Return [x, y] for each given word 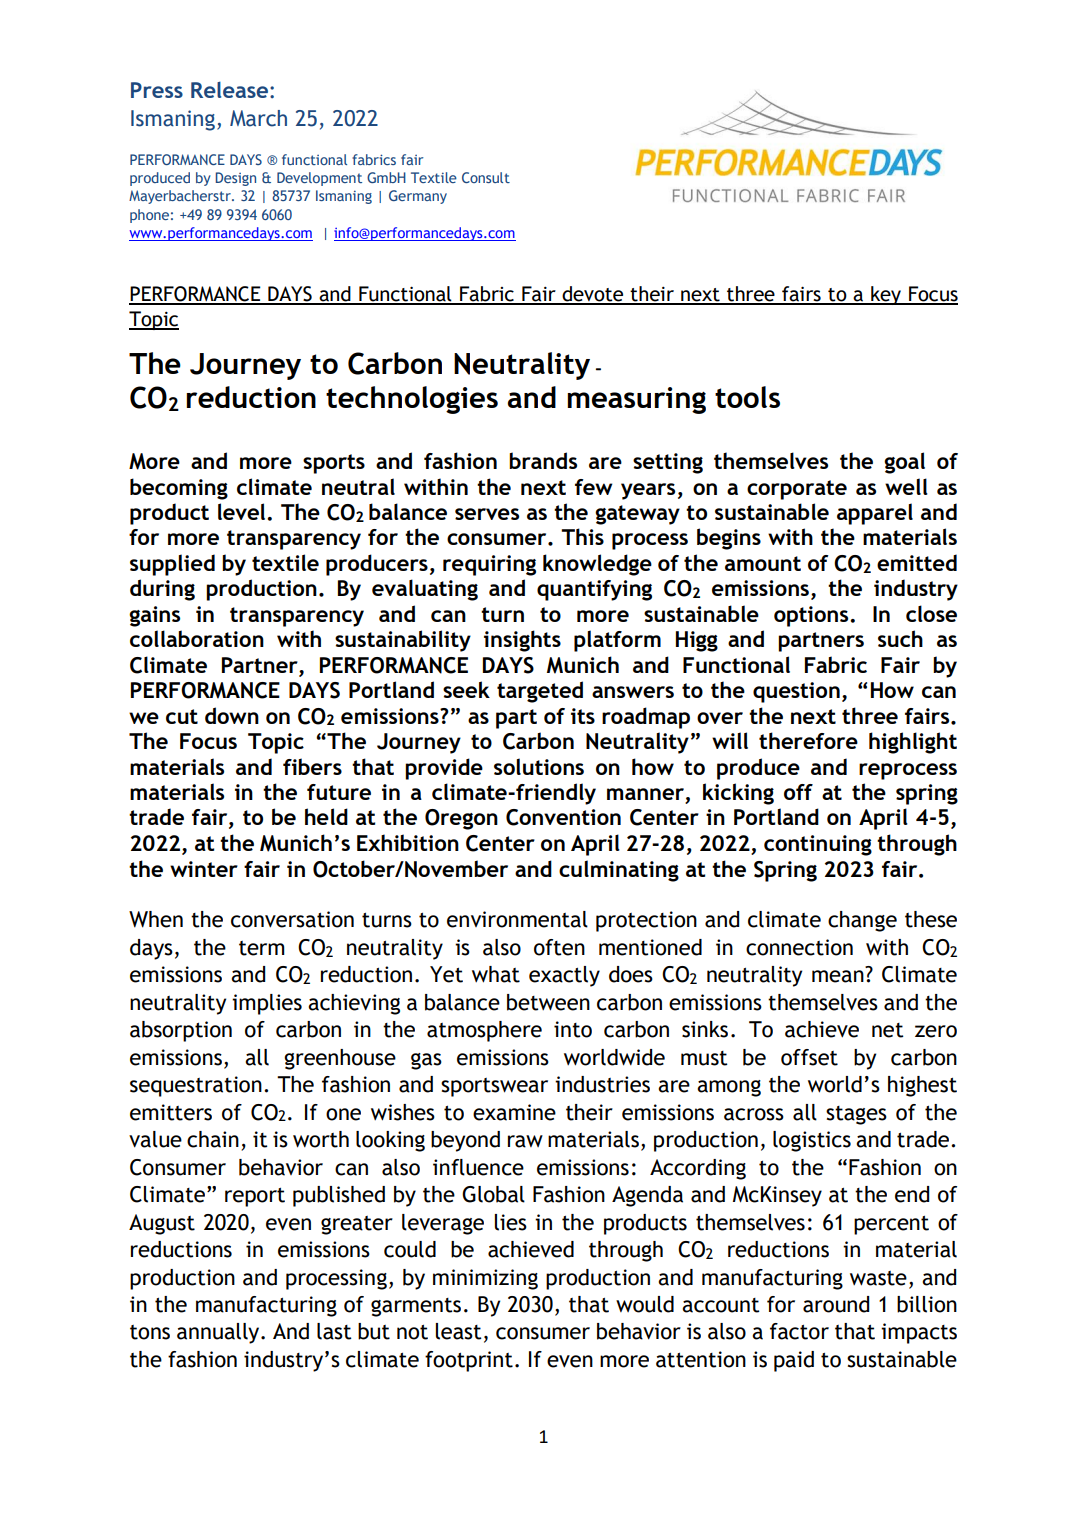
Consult [486, 177]
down [232, 715]
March [258, 118]
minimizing [485, 1279]
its [583, 716]
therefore [808, 740]
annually [219, 1333]
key [886, 295]
